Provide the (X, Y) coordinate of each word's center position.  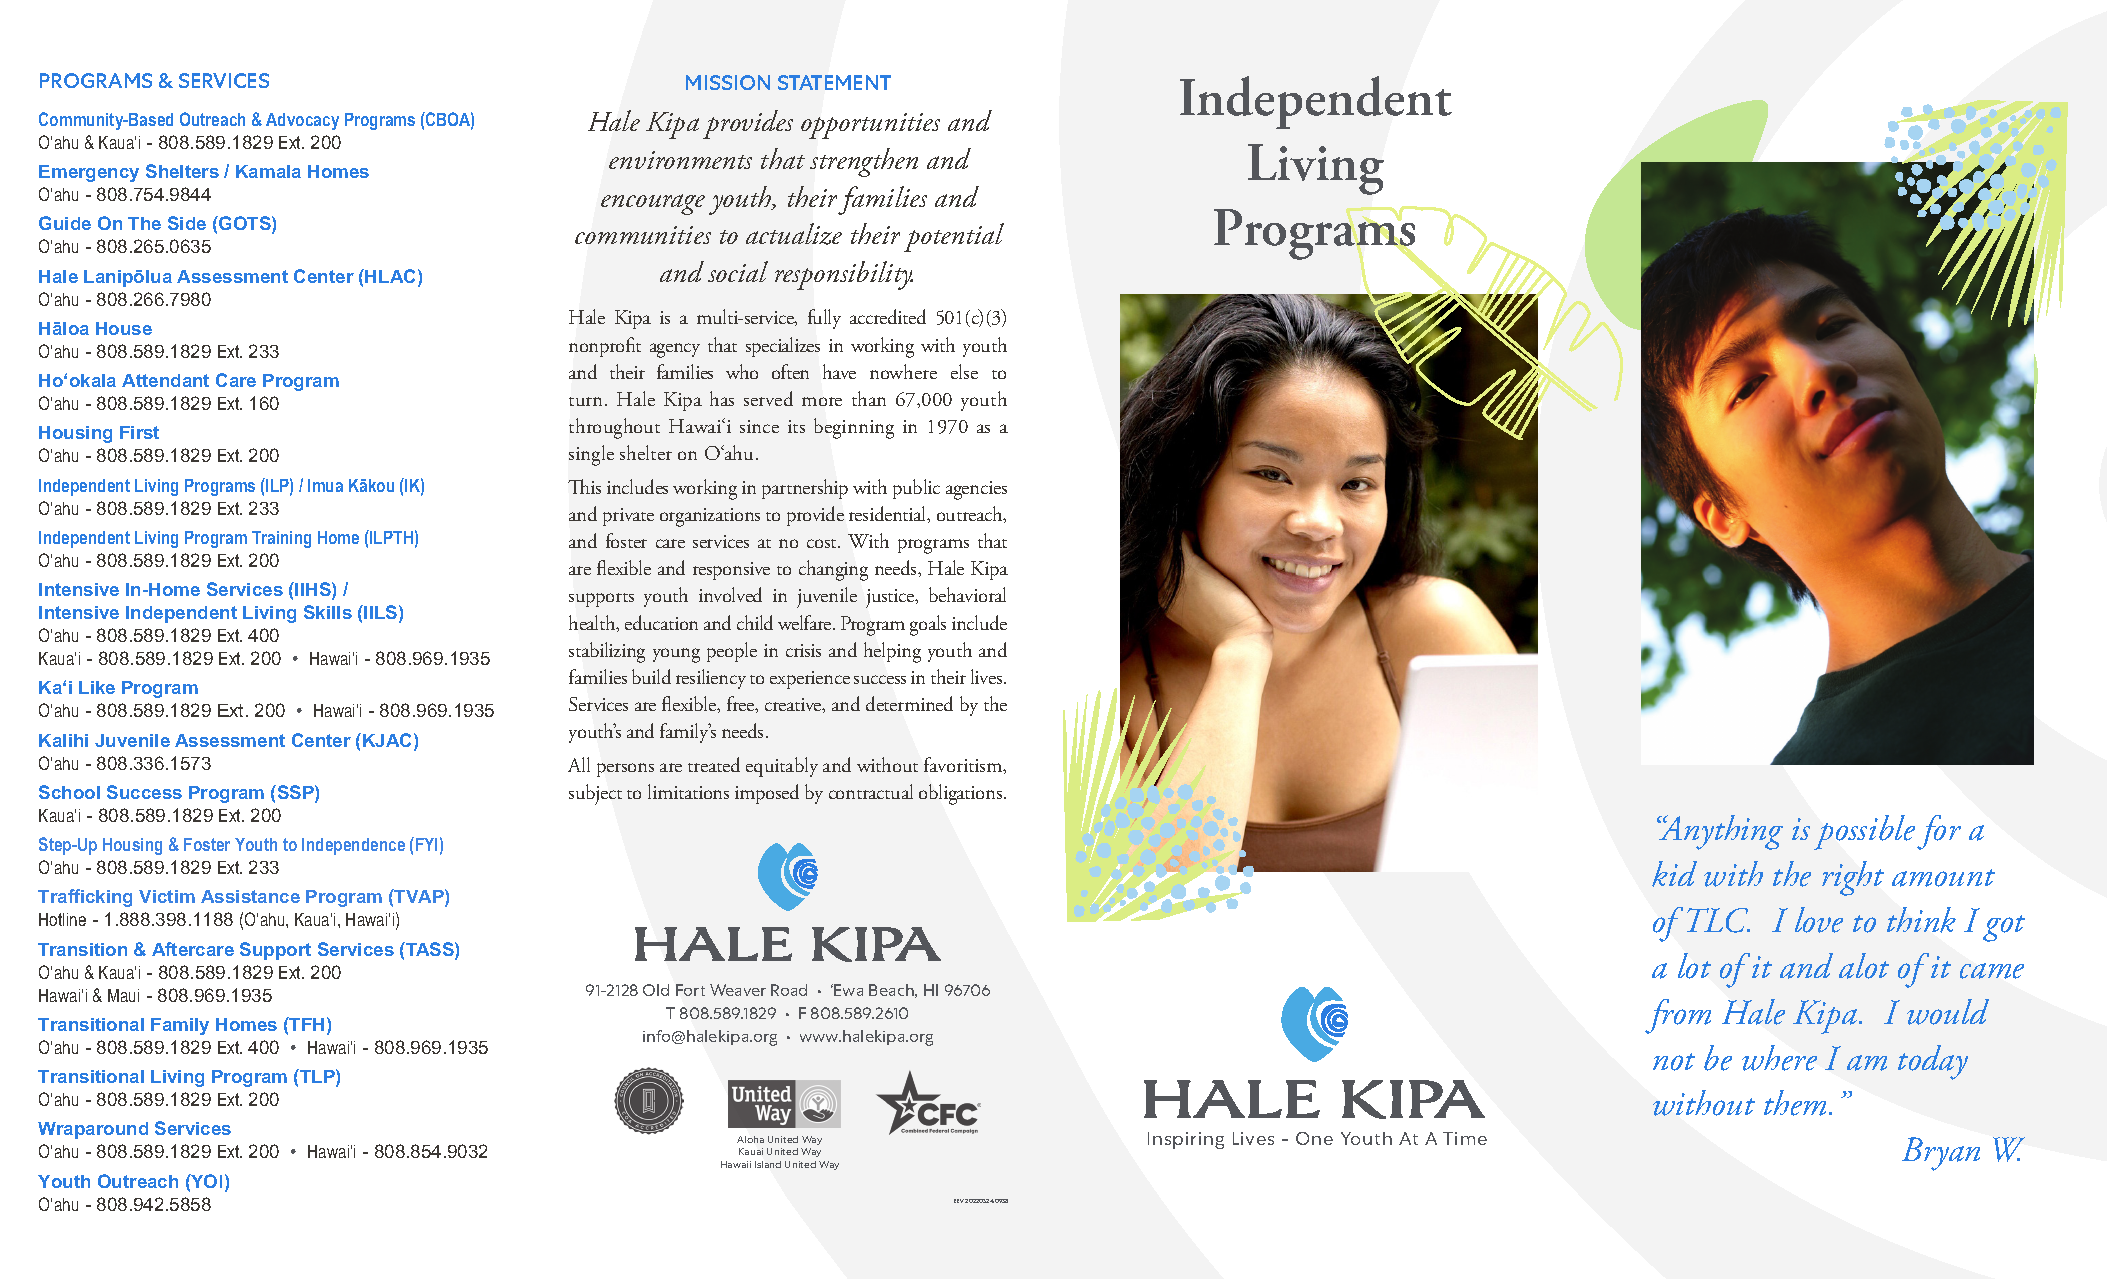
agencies (976, 490)
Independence (353, 846)
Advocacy (302, 121)
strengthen (864, 162)
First (139, 432)
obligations (962, 794)
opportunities (870, 126)
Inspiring (1186, 1140)
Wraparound (93, 1130)
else (964, 371)
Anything (1720, 832)
